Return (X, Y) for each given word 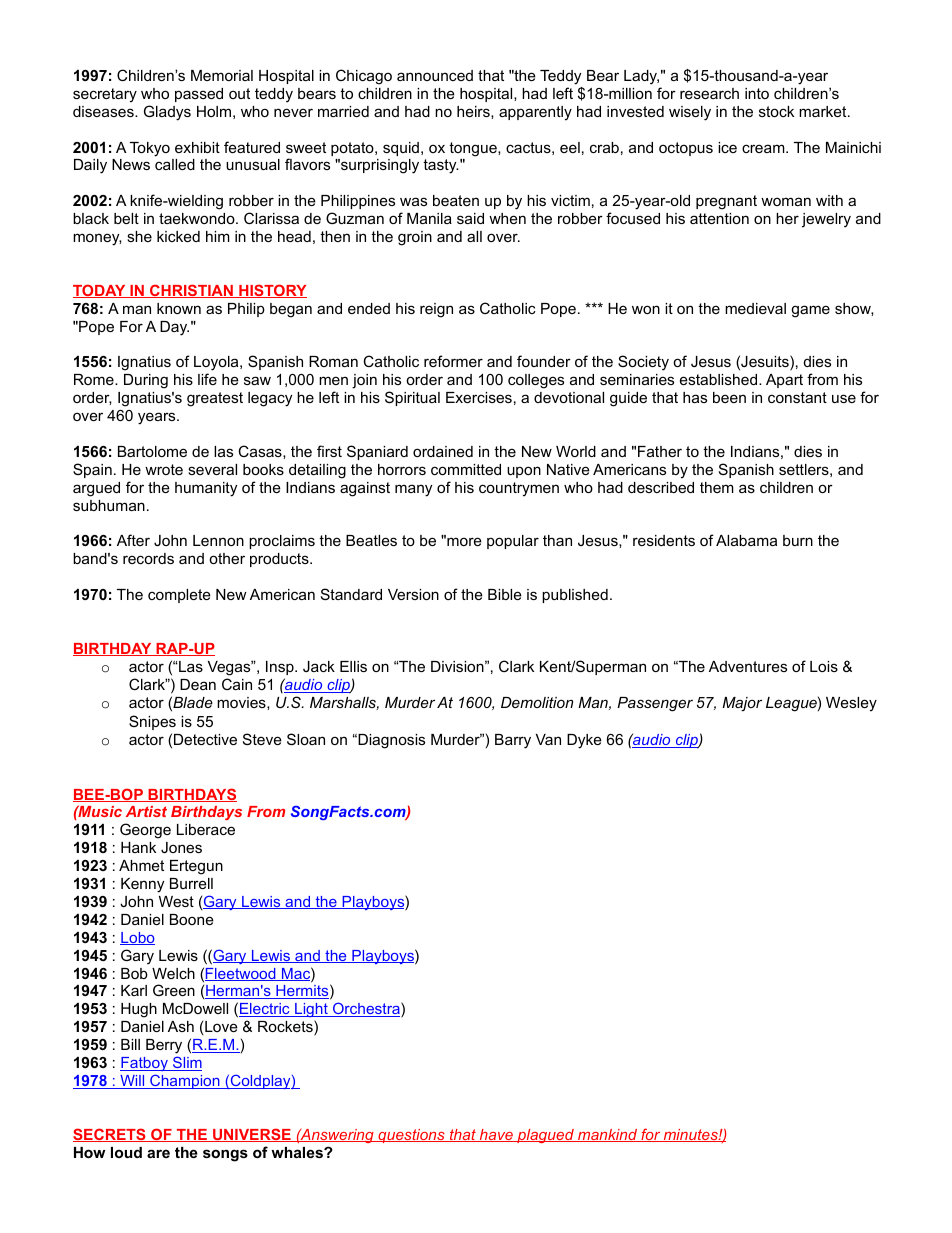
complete (179, 596)
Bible (505, 594)
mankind (608, 1135)
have (496, 1135)
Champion (185, 1081)
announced (435, 75)
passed (199, 95)
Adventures (748, 666)
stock (776, 111)
